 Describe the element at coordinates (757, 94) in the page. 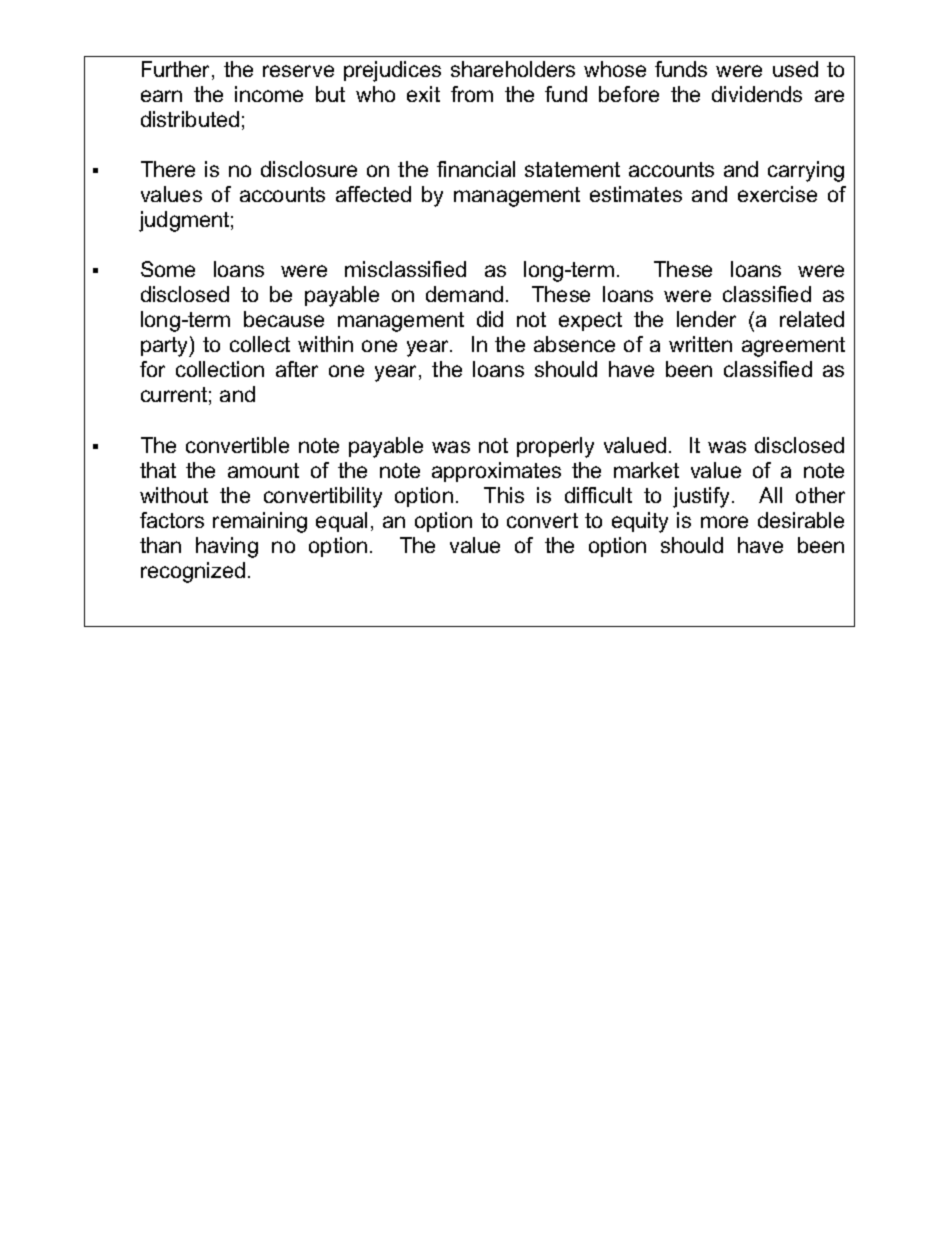

I see `dividends` at that location.
